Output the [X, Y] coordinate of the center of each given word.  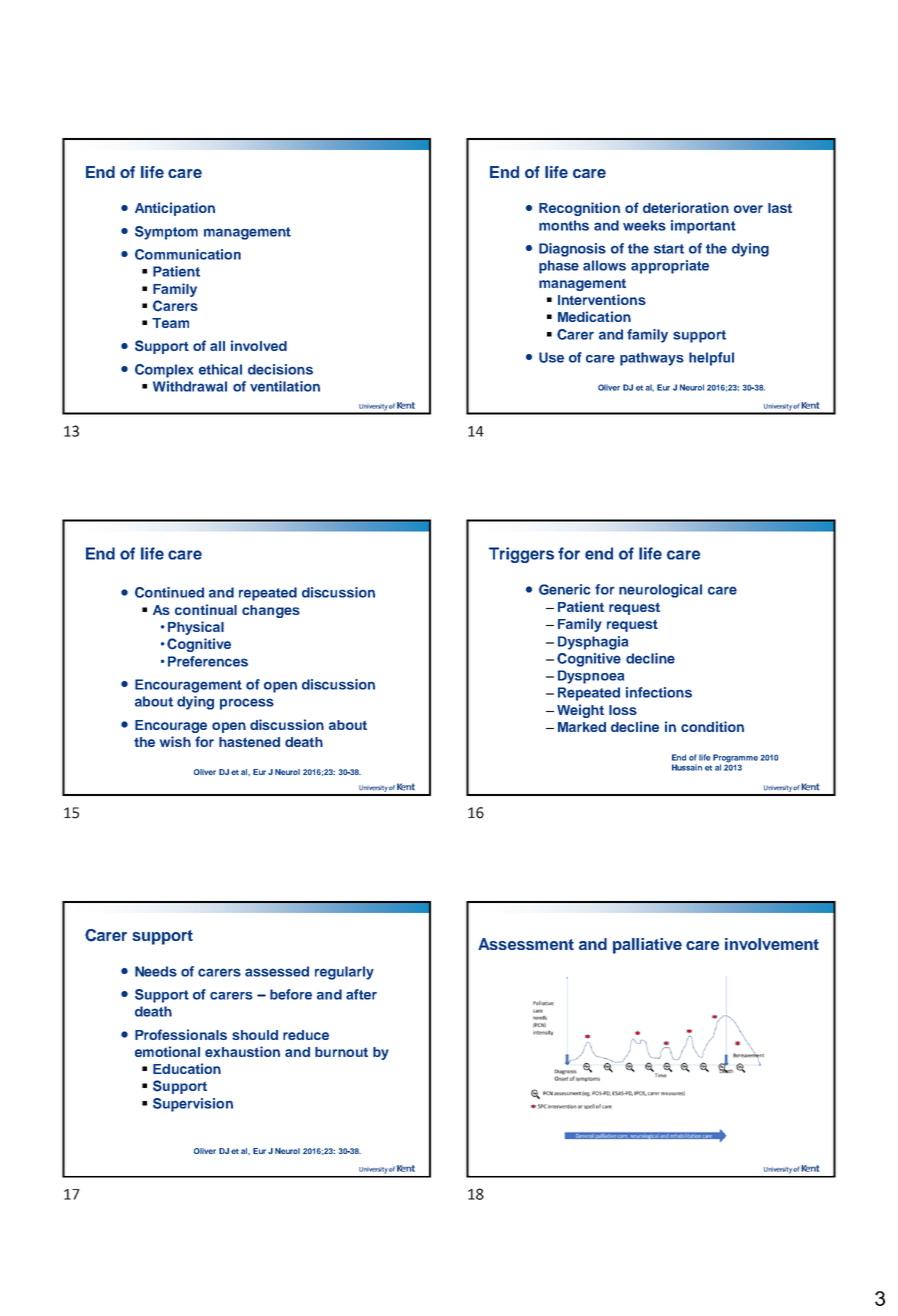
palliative [647, 946]
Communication [188, 254]
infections [659, 692]
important [703, 227]
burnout [341, 1052]
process [247, 704]
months [564, 225]
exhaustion [242, 1051]
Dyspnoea [591, 677]
